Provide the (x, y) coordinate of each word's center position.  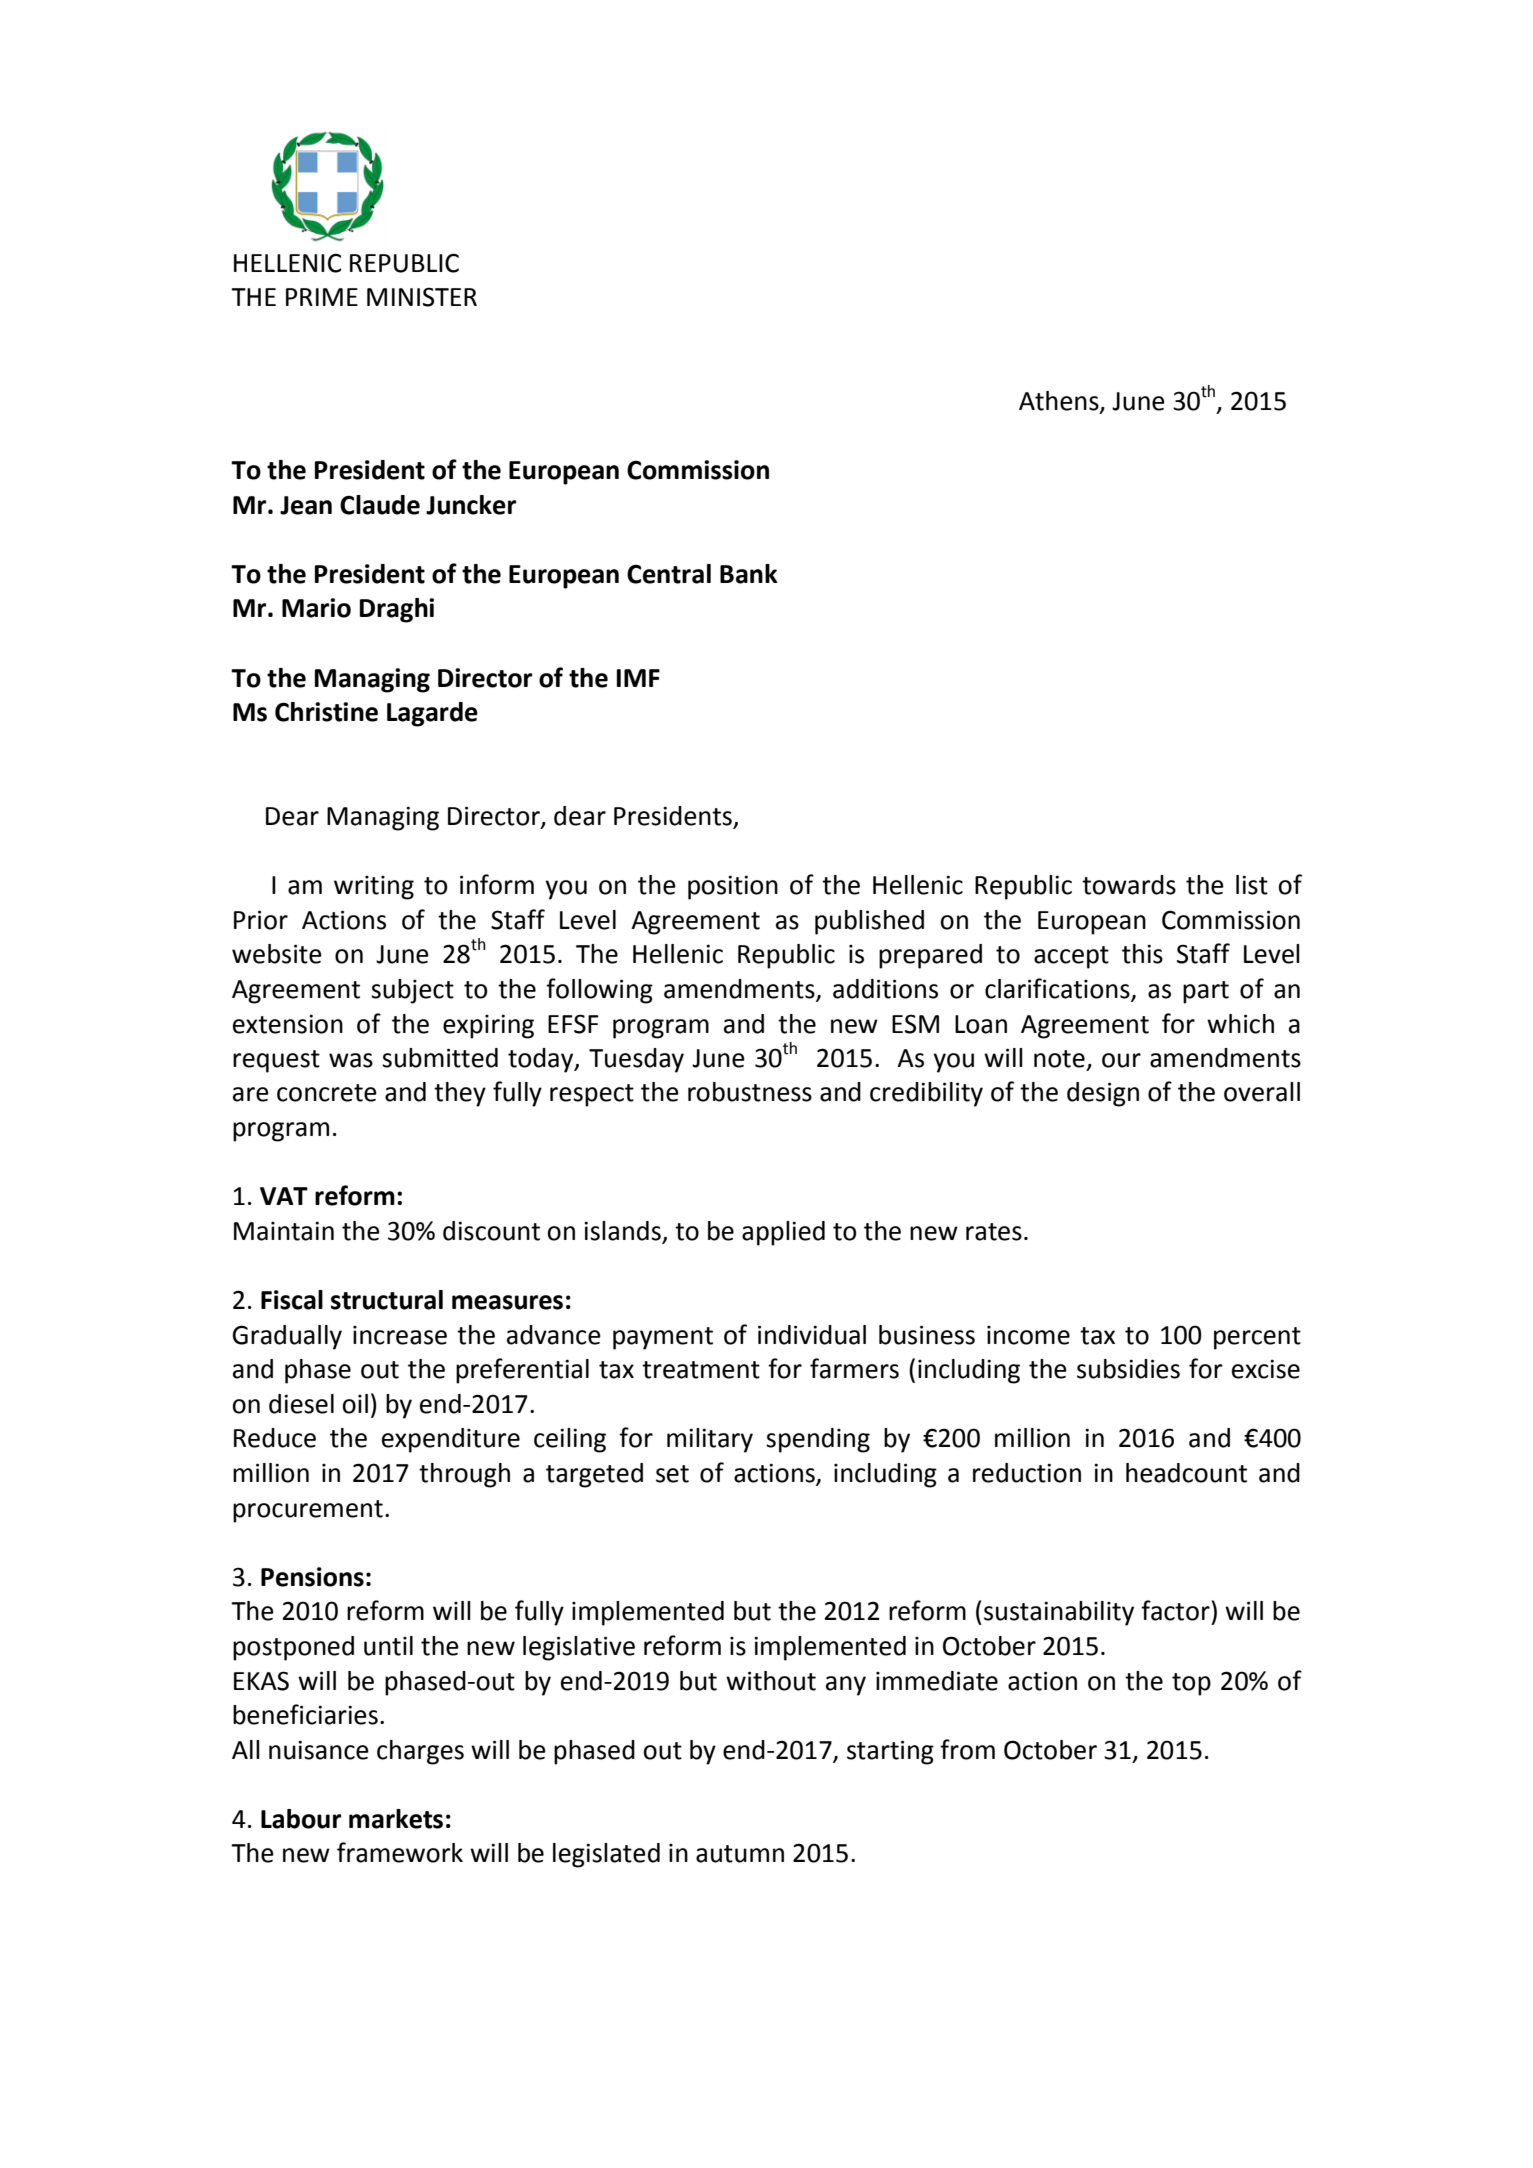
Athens (1060, 402)
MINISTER (422, 297)
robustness (750, 1092)
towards (1129, 885)
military (710, 1440)
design (1103, 1094)
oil (355, 1404)
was (351, 1060)
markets (396, 1819)
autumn (740, 1854)
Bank (749, 574)
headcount (1186, 1473)
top (1191, 1684)
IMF (638, 678)
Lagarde (432, 714)
